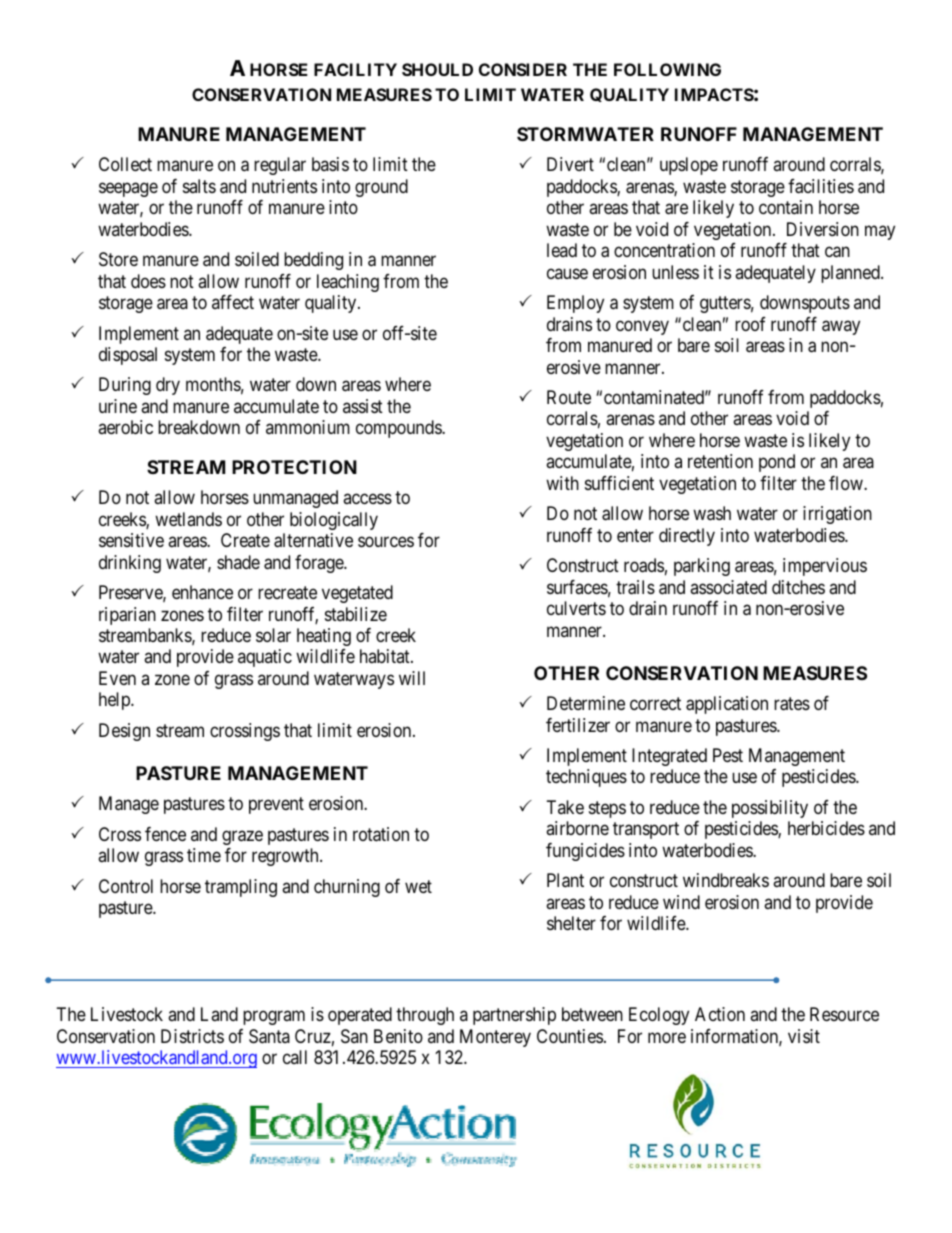  Describe the element at coordinates (238, 562) in the image. I see `shade` at that location.
